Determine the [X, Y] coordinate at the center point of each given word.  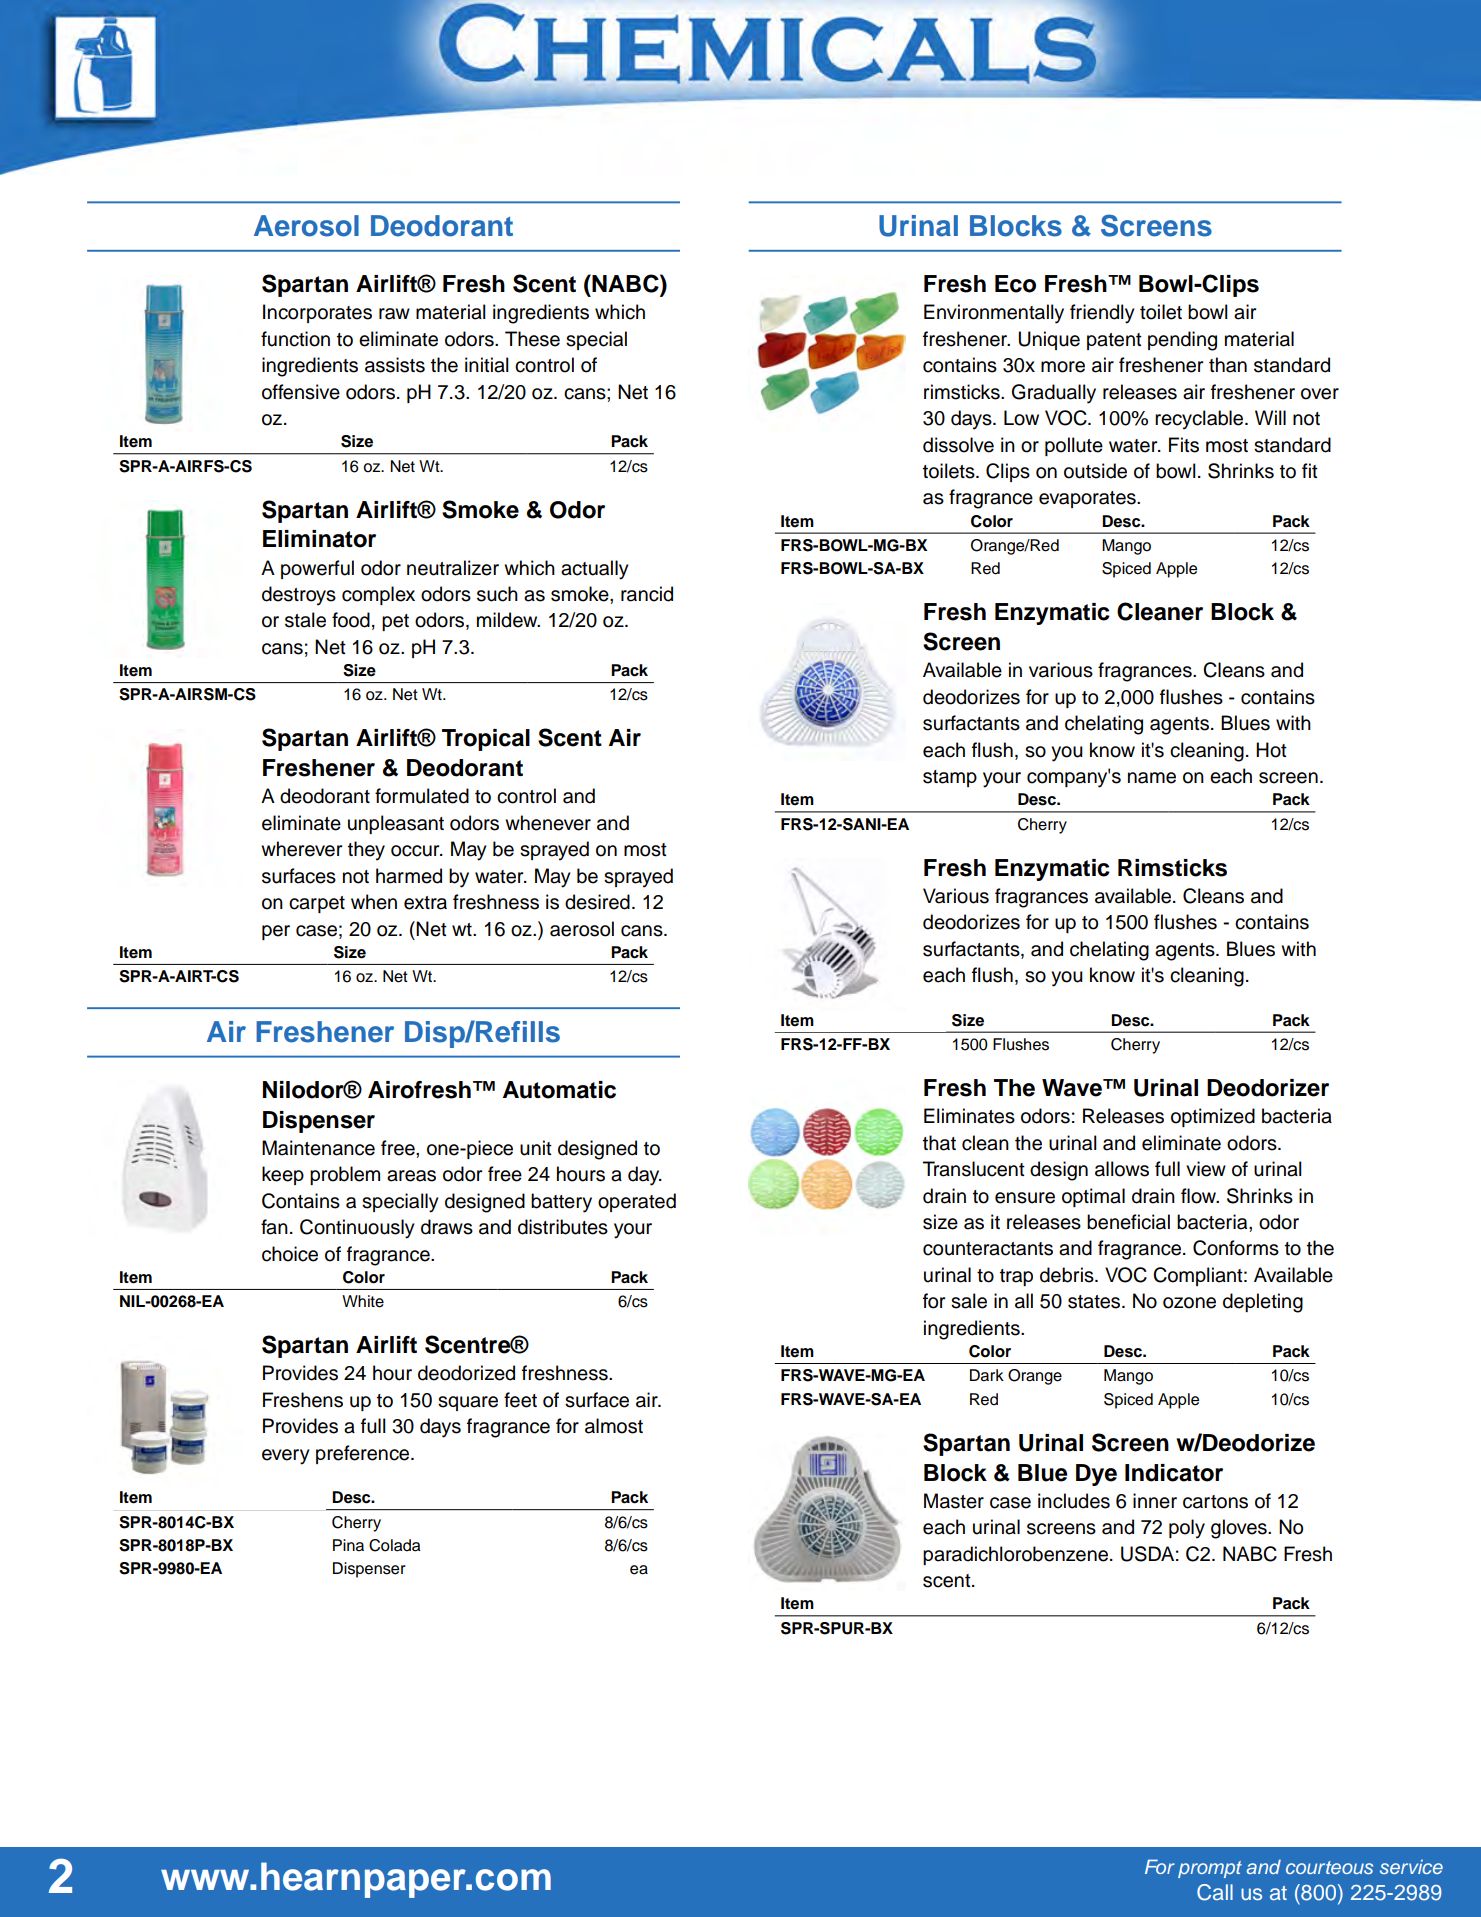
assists [395, 365]
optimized [1213, 1117]
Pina [348, 1545]
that [939, 1143]
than [1228, 365]
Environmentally [994, 314]
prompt [1210, 1869]
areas [411, 1176]
